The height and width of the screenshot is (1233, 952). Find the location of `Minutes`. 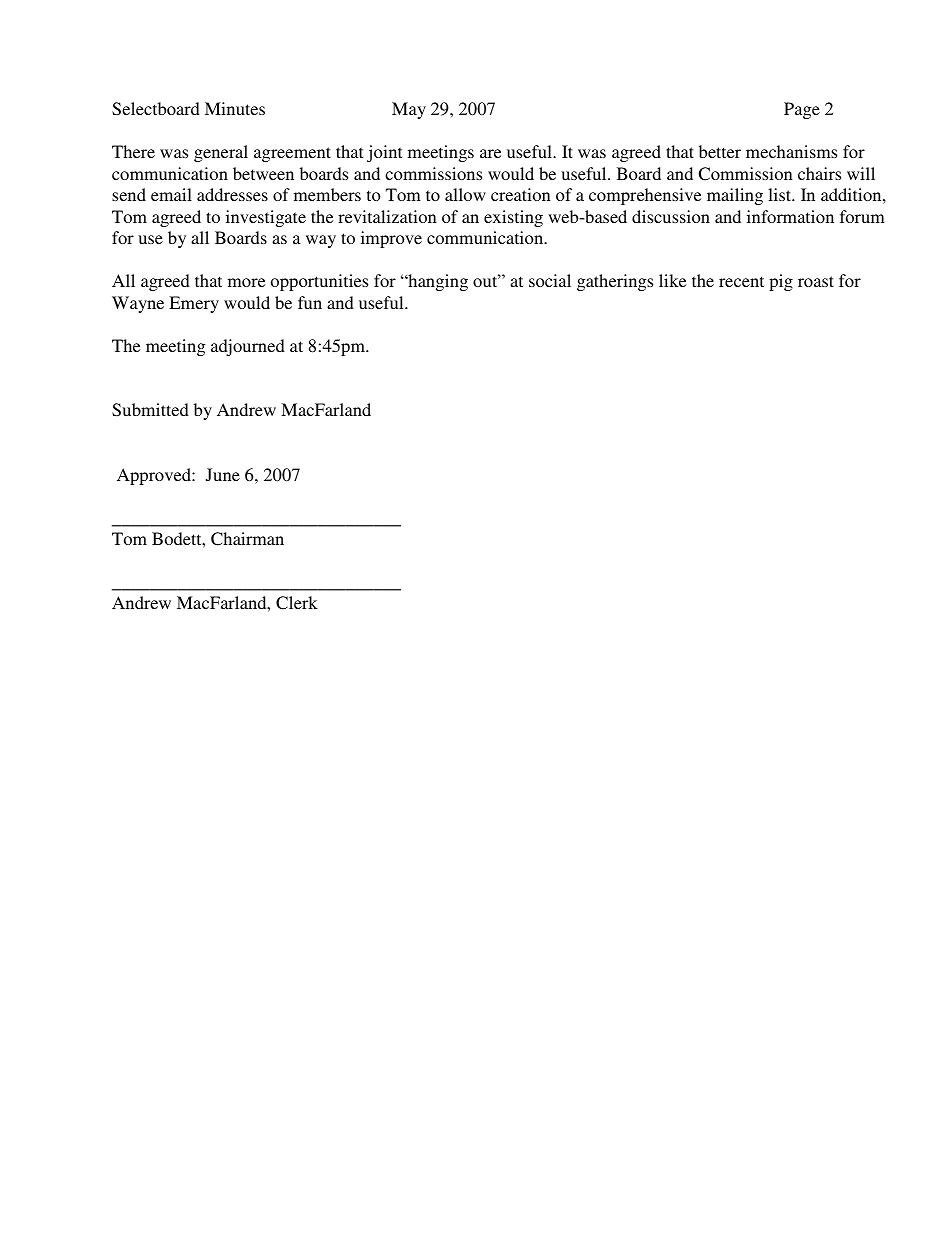

Minutes is located at coordinates (235, 108).
